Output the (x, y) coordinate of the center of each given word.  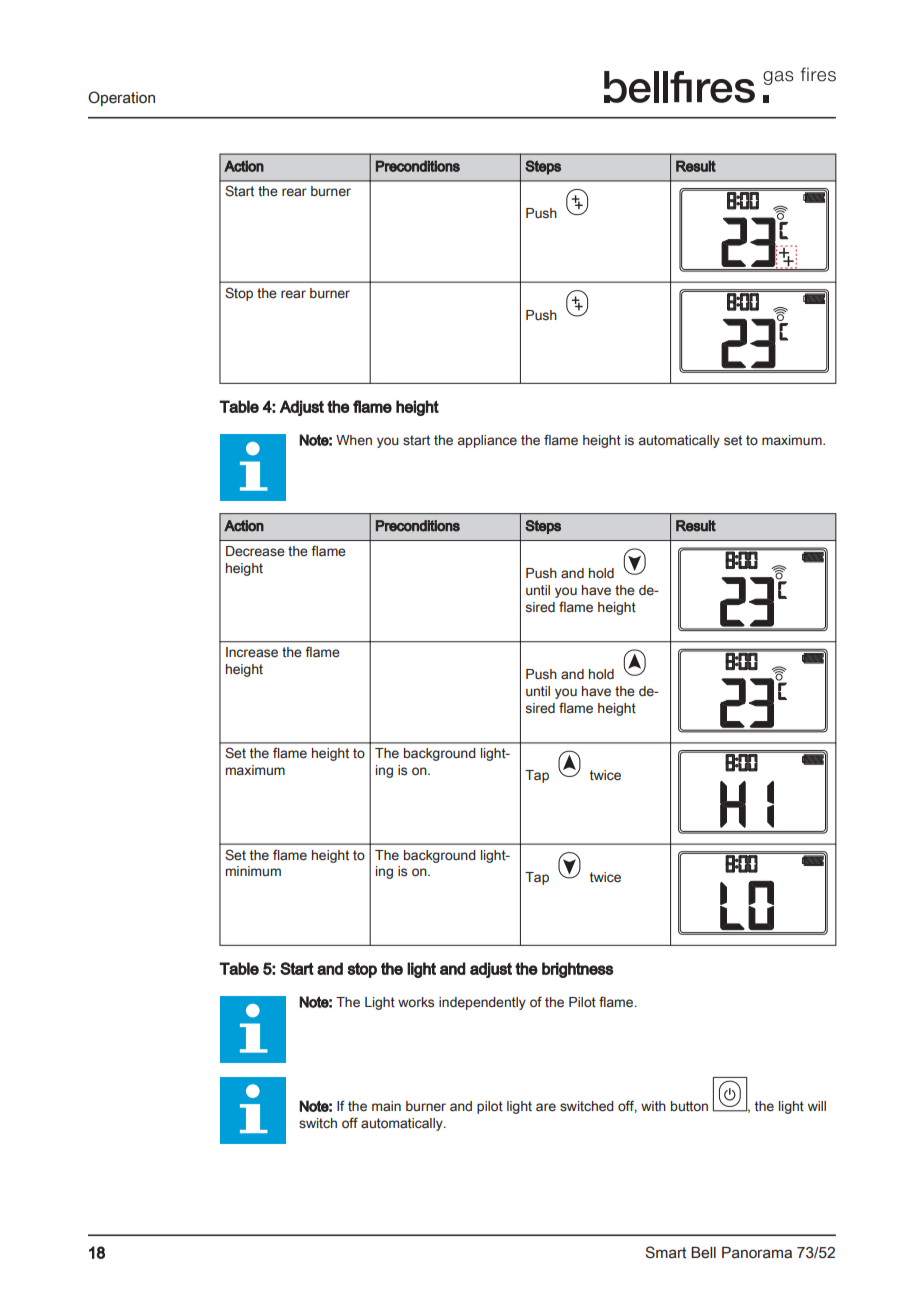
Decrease (255, 551)
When (354, 440)
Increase (252, 652)
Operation (121, 98)
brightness (578, 970)
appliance (487, 441)
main (386, 1106)
